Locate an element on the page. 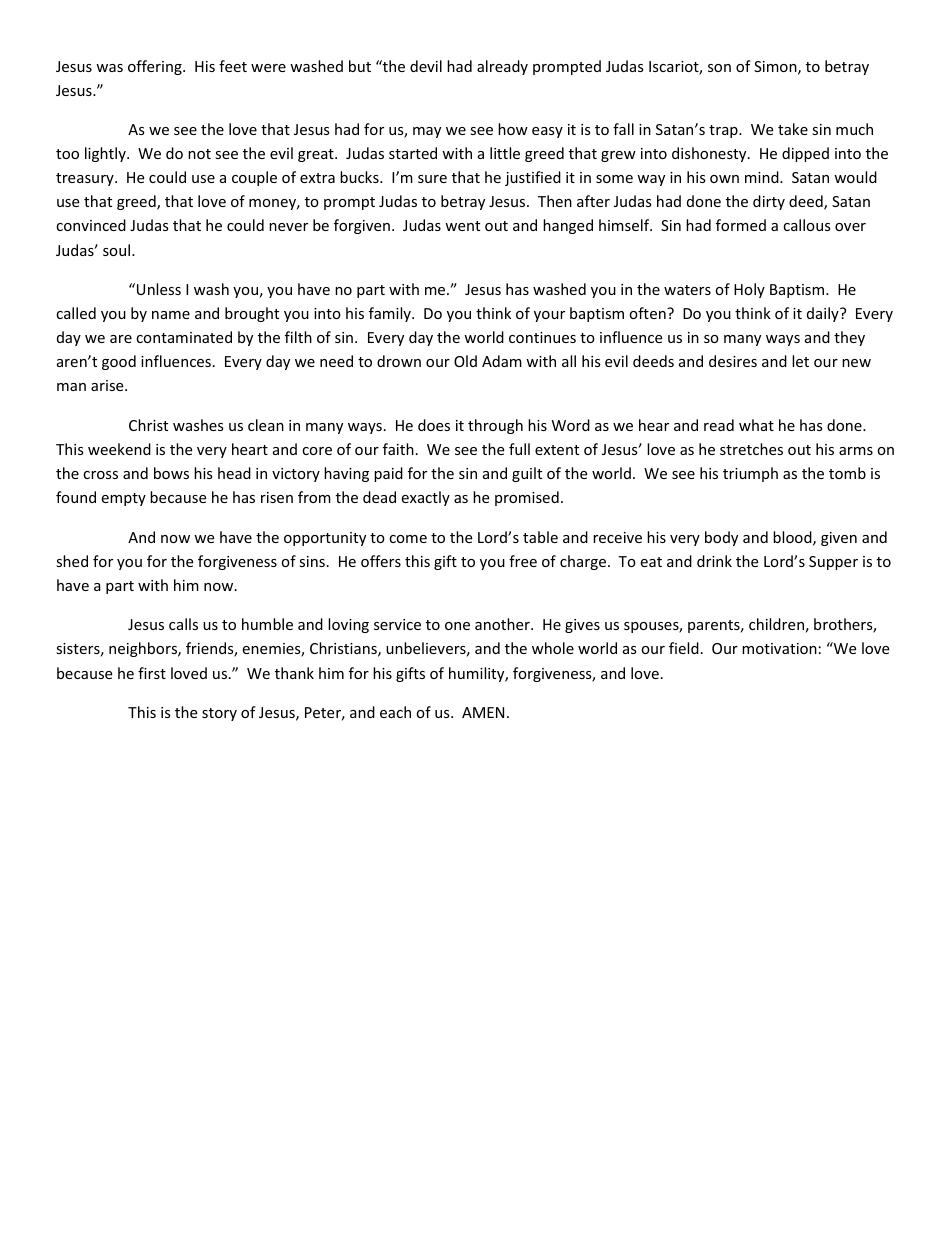 The width and height of the document is (952, 1233). arise is located at coordinates (108, 385).
